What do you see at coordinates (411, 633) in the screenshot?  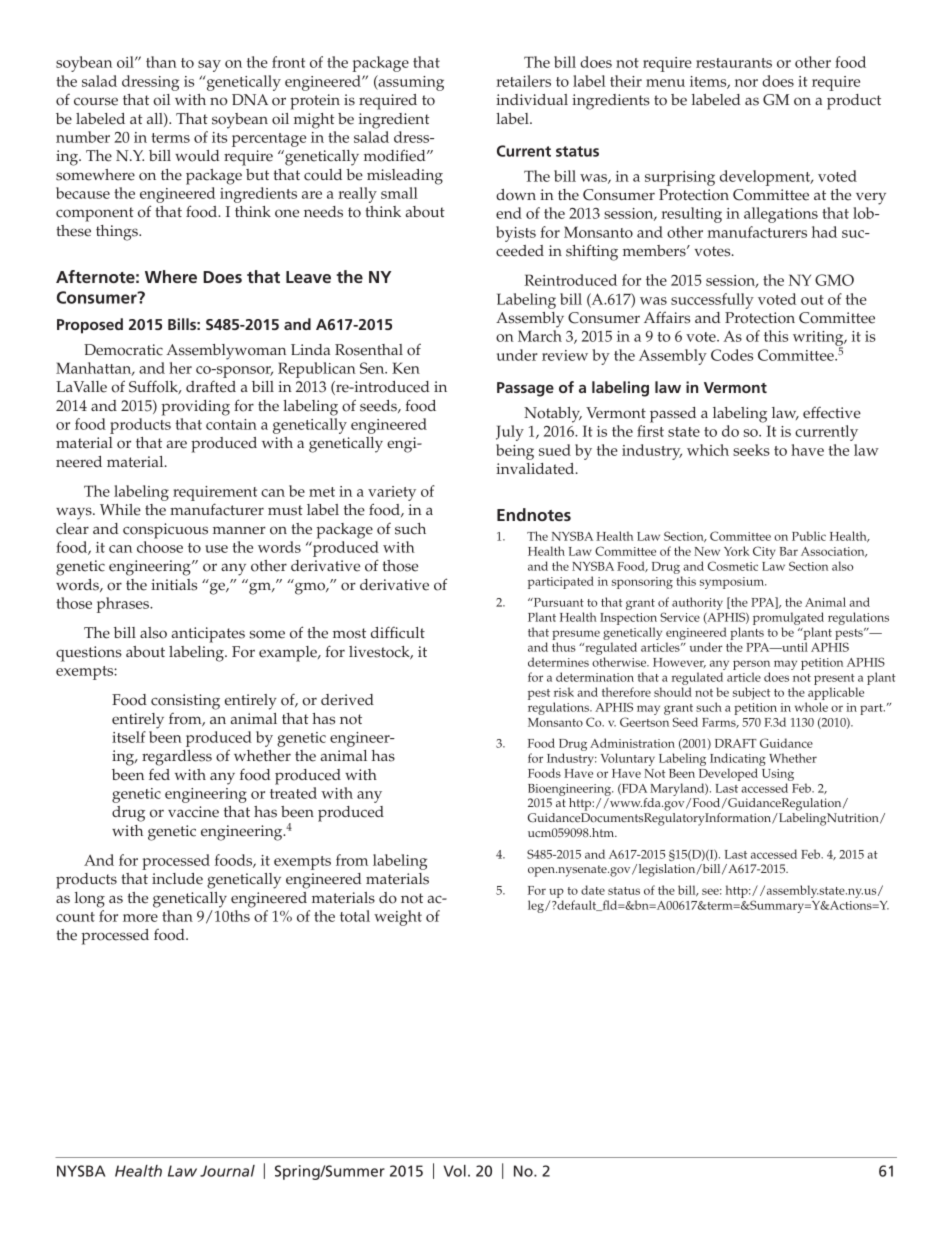 I see `cult` at bounding box center [411, 633].
